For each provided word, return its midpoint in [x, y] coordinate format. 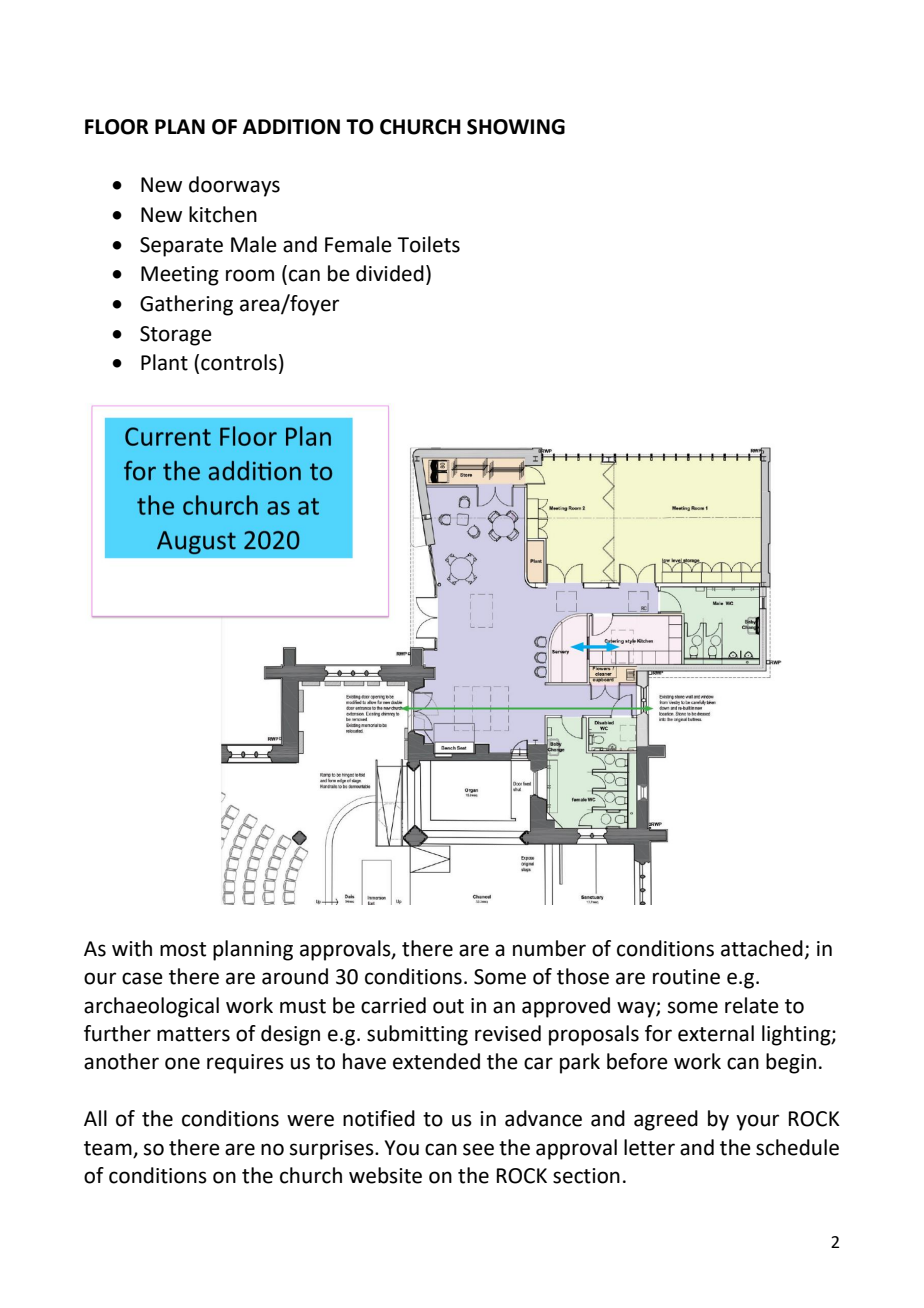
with [132, 948]
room [250, 275]
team [109, 1149]
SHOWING [516, 127]
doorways [234, 186]
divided [390, 273]
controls [239, 362]
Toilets [428, 244]
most [183, 949]
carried [393, 1005]
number [549, 948]
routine [686, 977]
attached [762, 948]
